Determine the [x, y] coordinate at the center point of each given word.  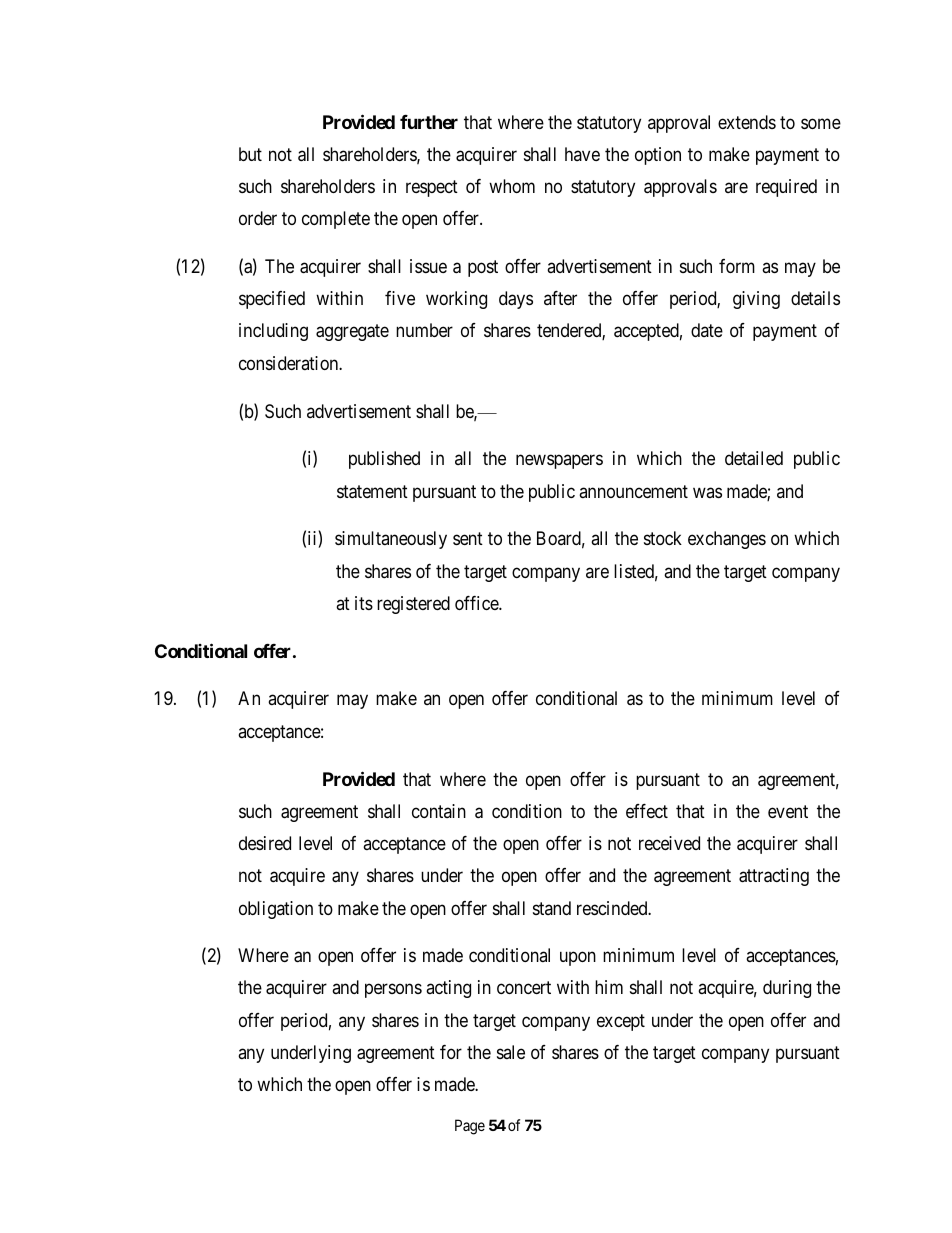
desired [265, 843]
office [477, 603]
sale [511, 1052]
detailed [754, 458]
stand [552, 908]
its [364, 603]
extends [747, 122]
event [788, 811]
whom [512, 186]
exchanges [727, 540]
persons [393, 991]
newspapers [559, 462]
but [250, 154]
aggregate [352, 333]
